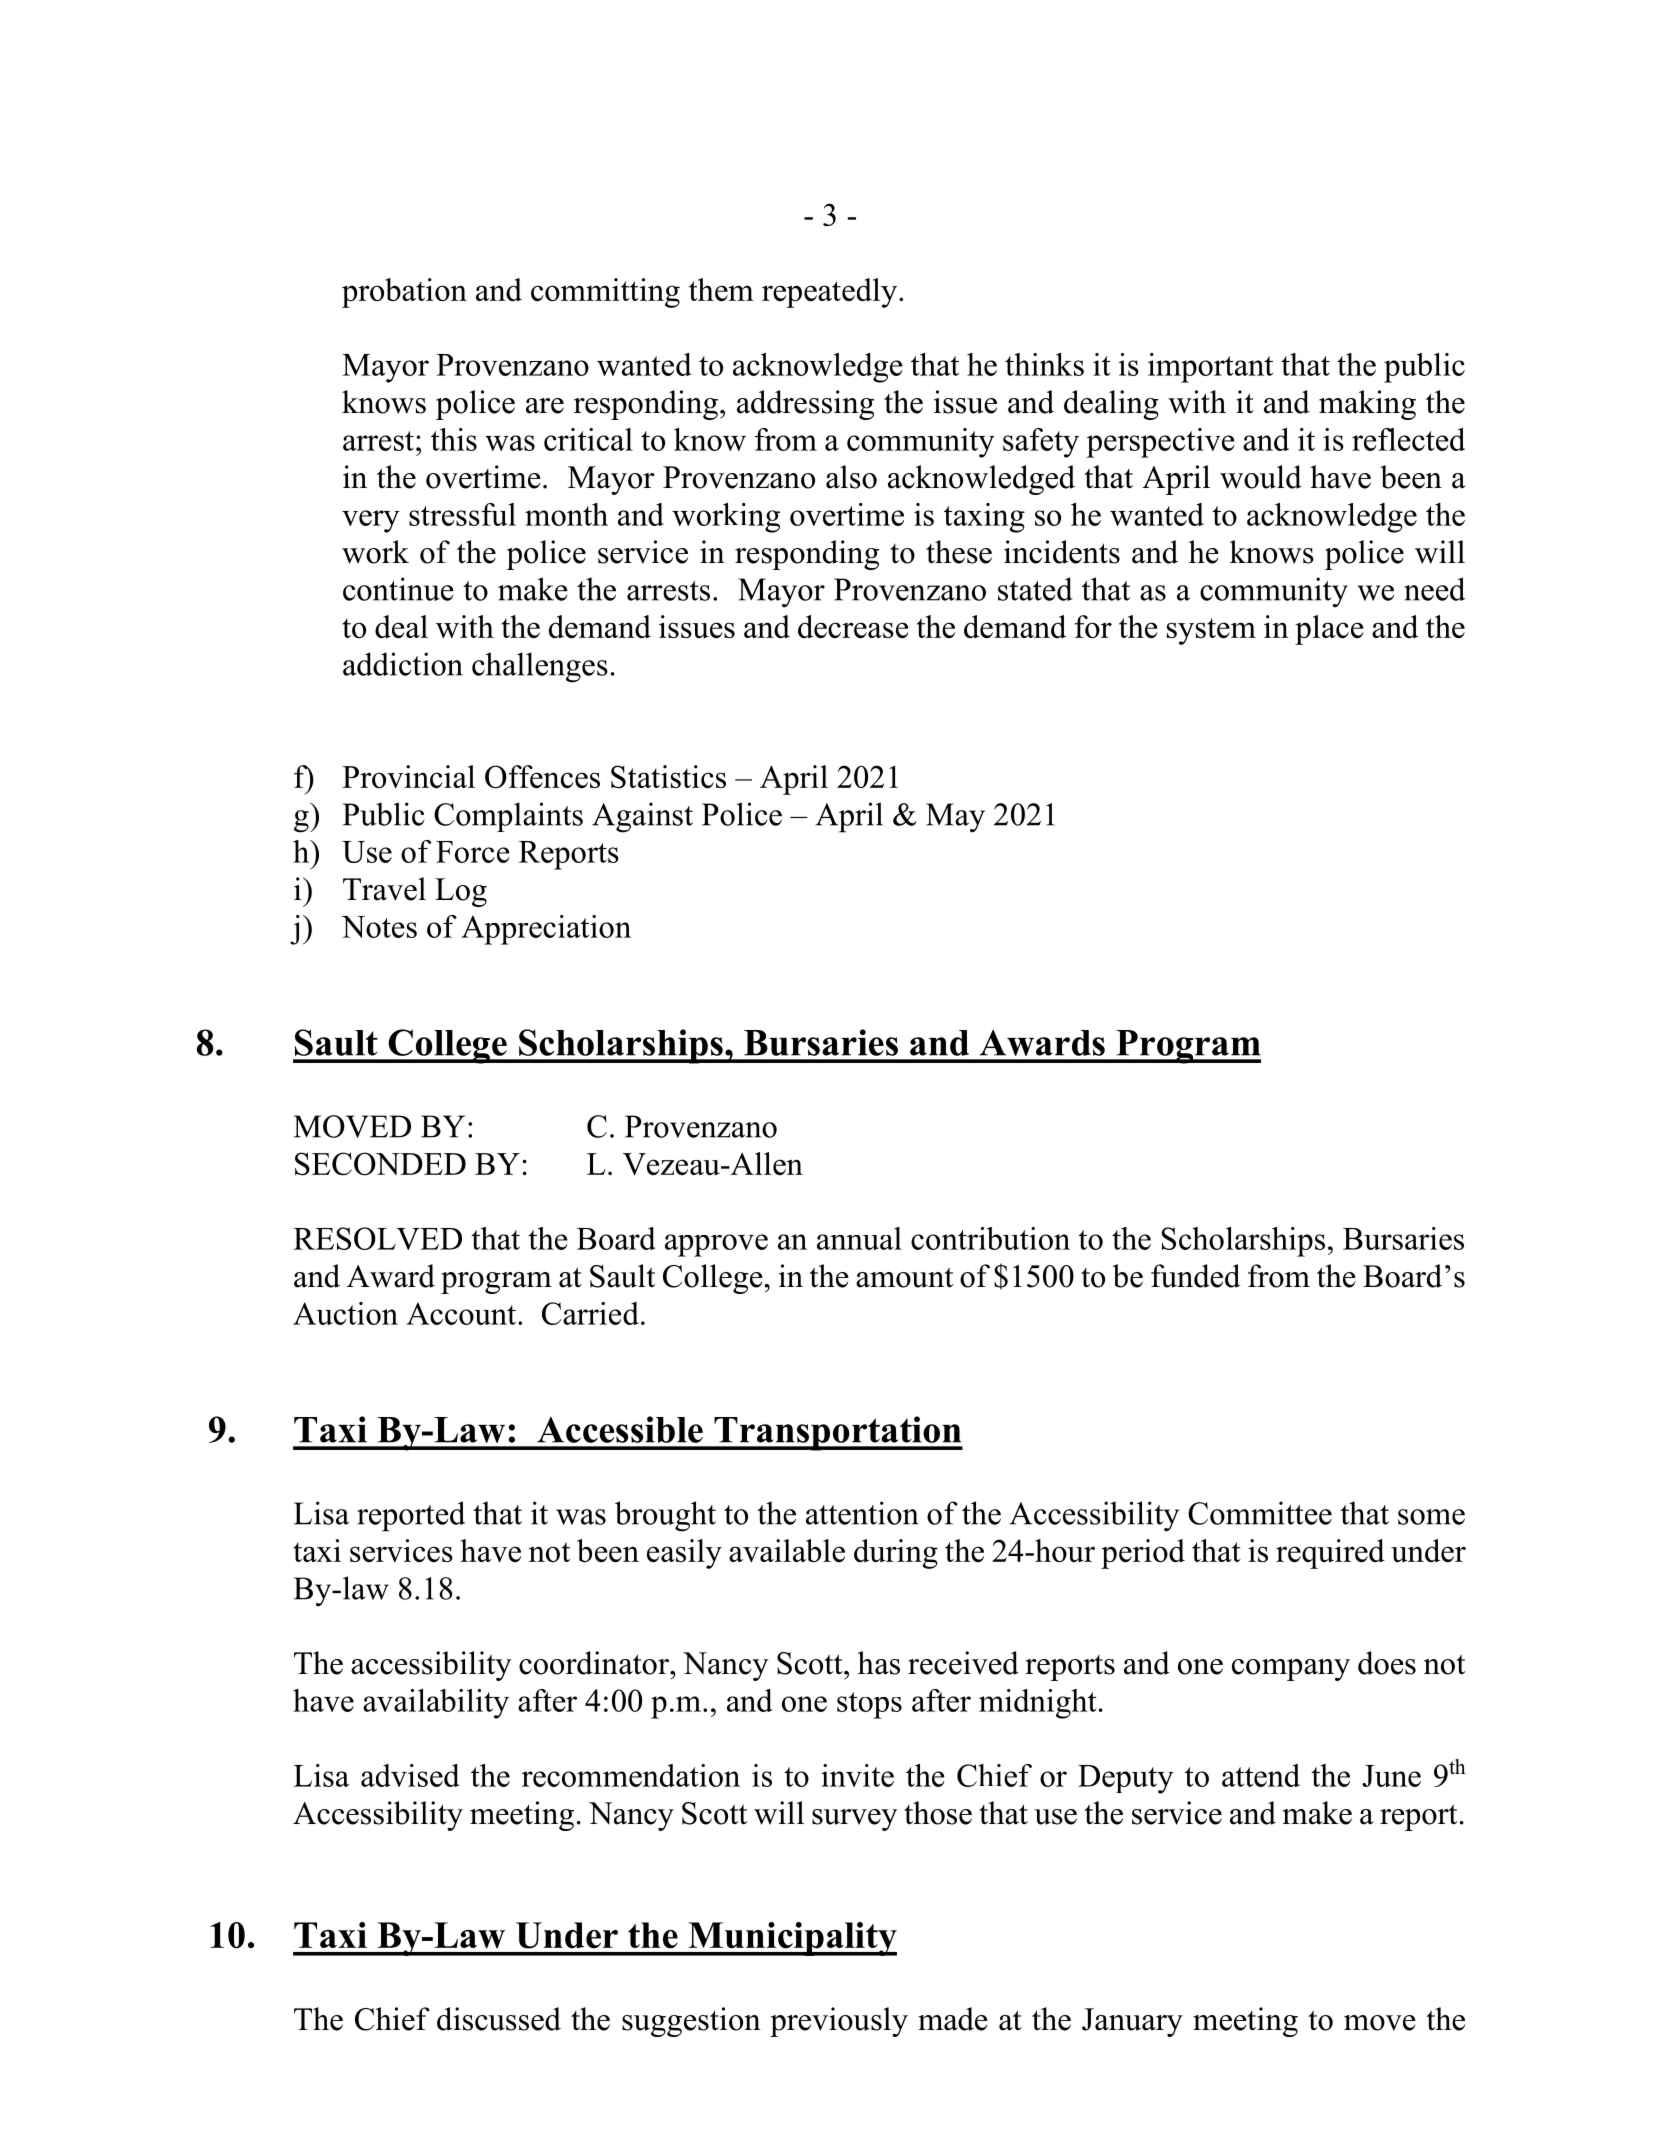 This image has width=1661, height=2150. What do you see at coordinates (404, 293) in the image?
I see `probation` at bounding box center [404, 293].
